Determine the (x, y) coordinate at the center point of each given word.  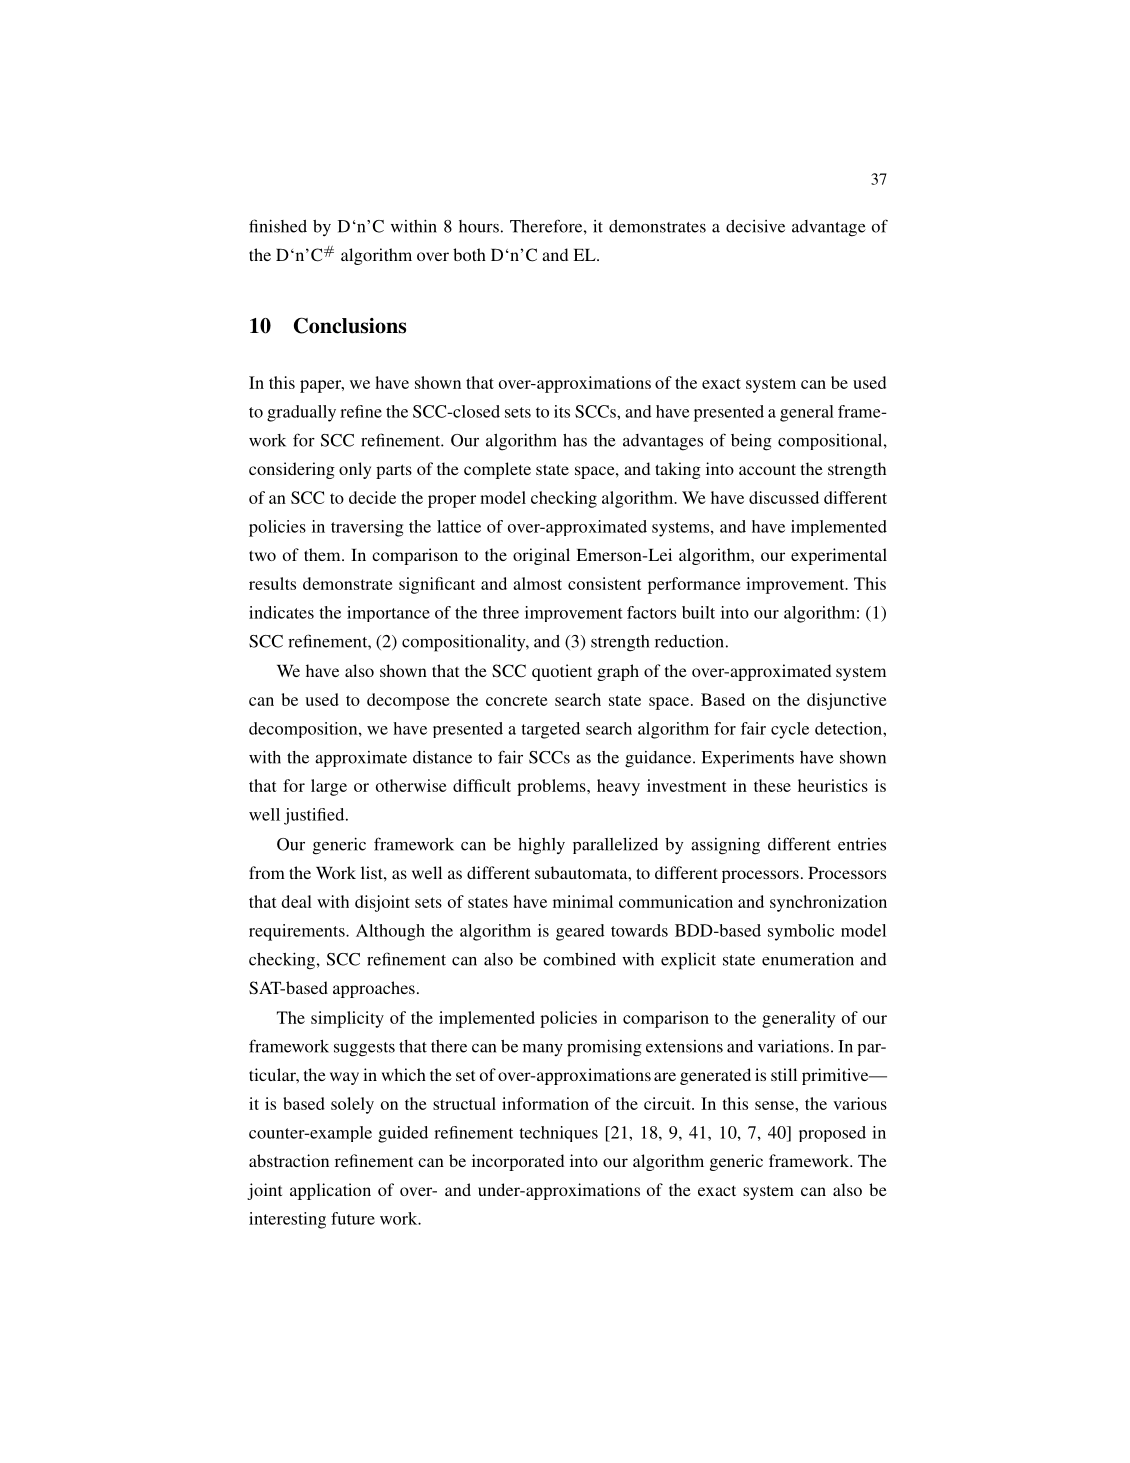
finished (278, 226)
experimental (839, 556)
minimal (583, 901)
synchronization (828, 903)
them (323, 554)
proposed (832, 1134)
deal (297, 901)
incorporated (518, 1162)
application (330, 1191)
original (541, 556)
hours (479, 226)
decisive (755, 226)
